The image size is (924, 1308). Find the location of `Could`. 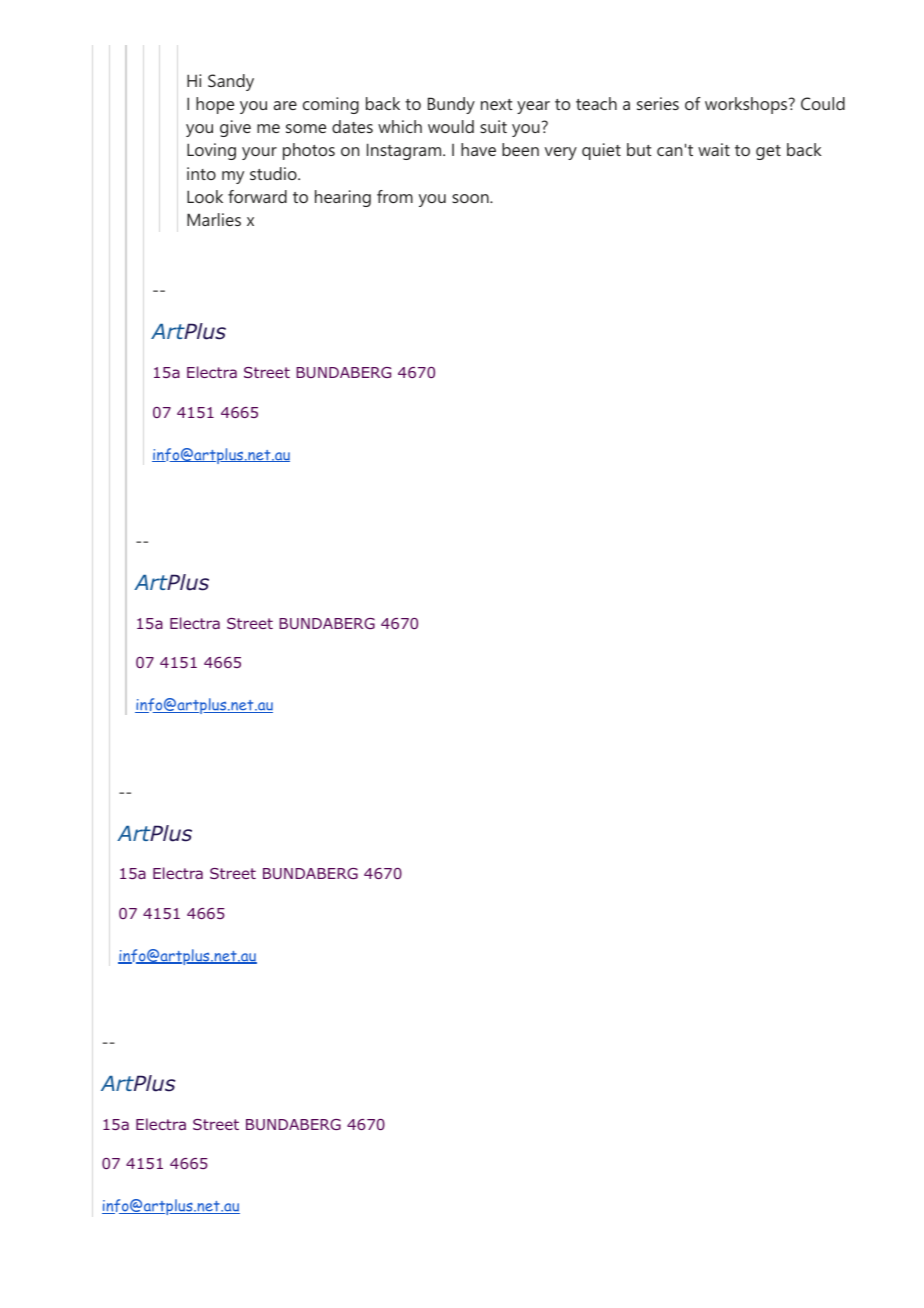

Could is located at coordinates (823, 103).
